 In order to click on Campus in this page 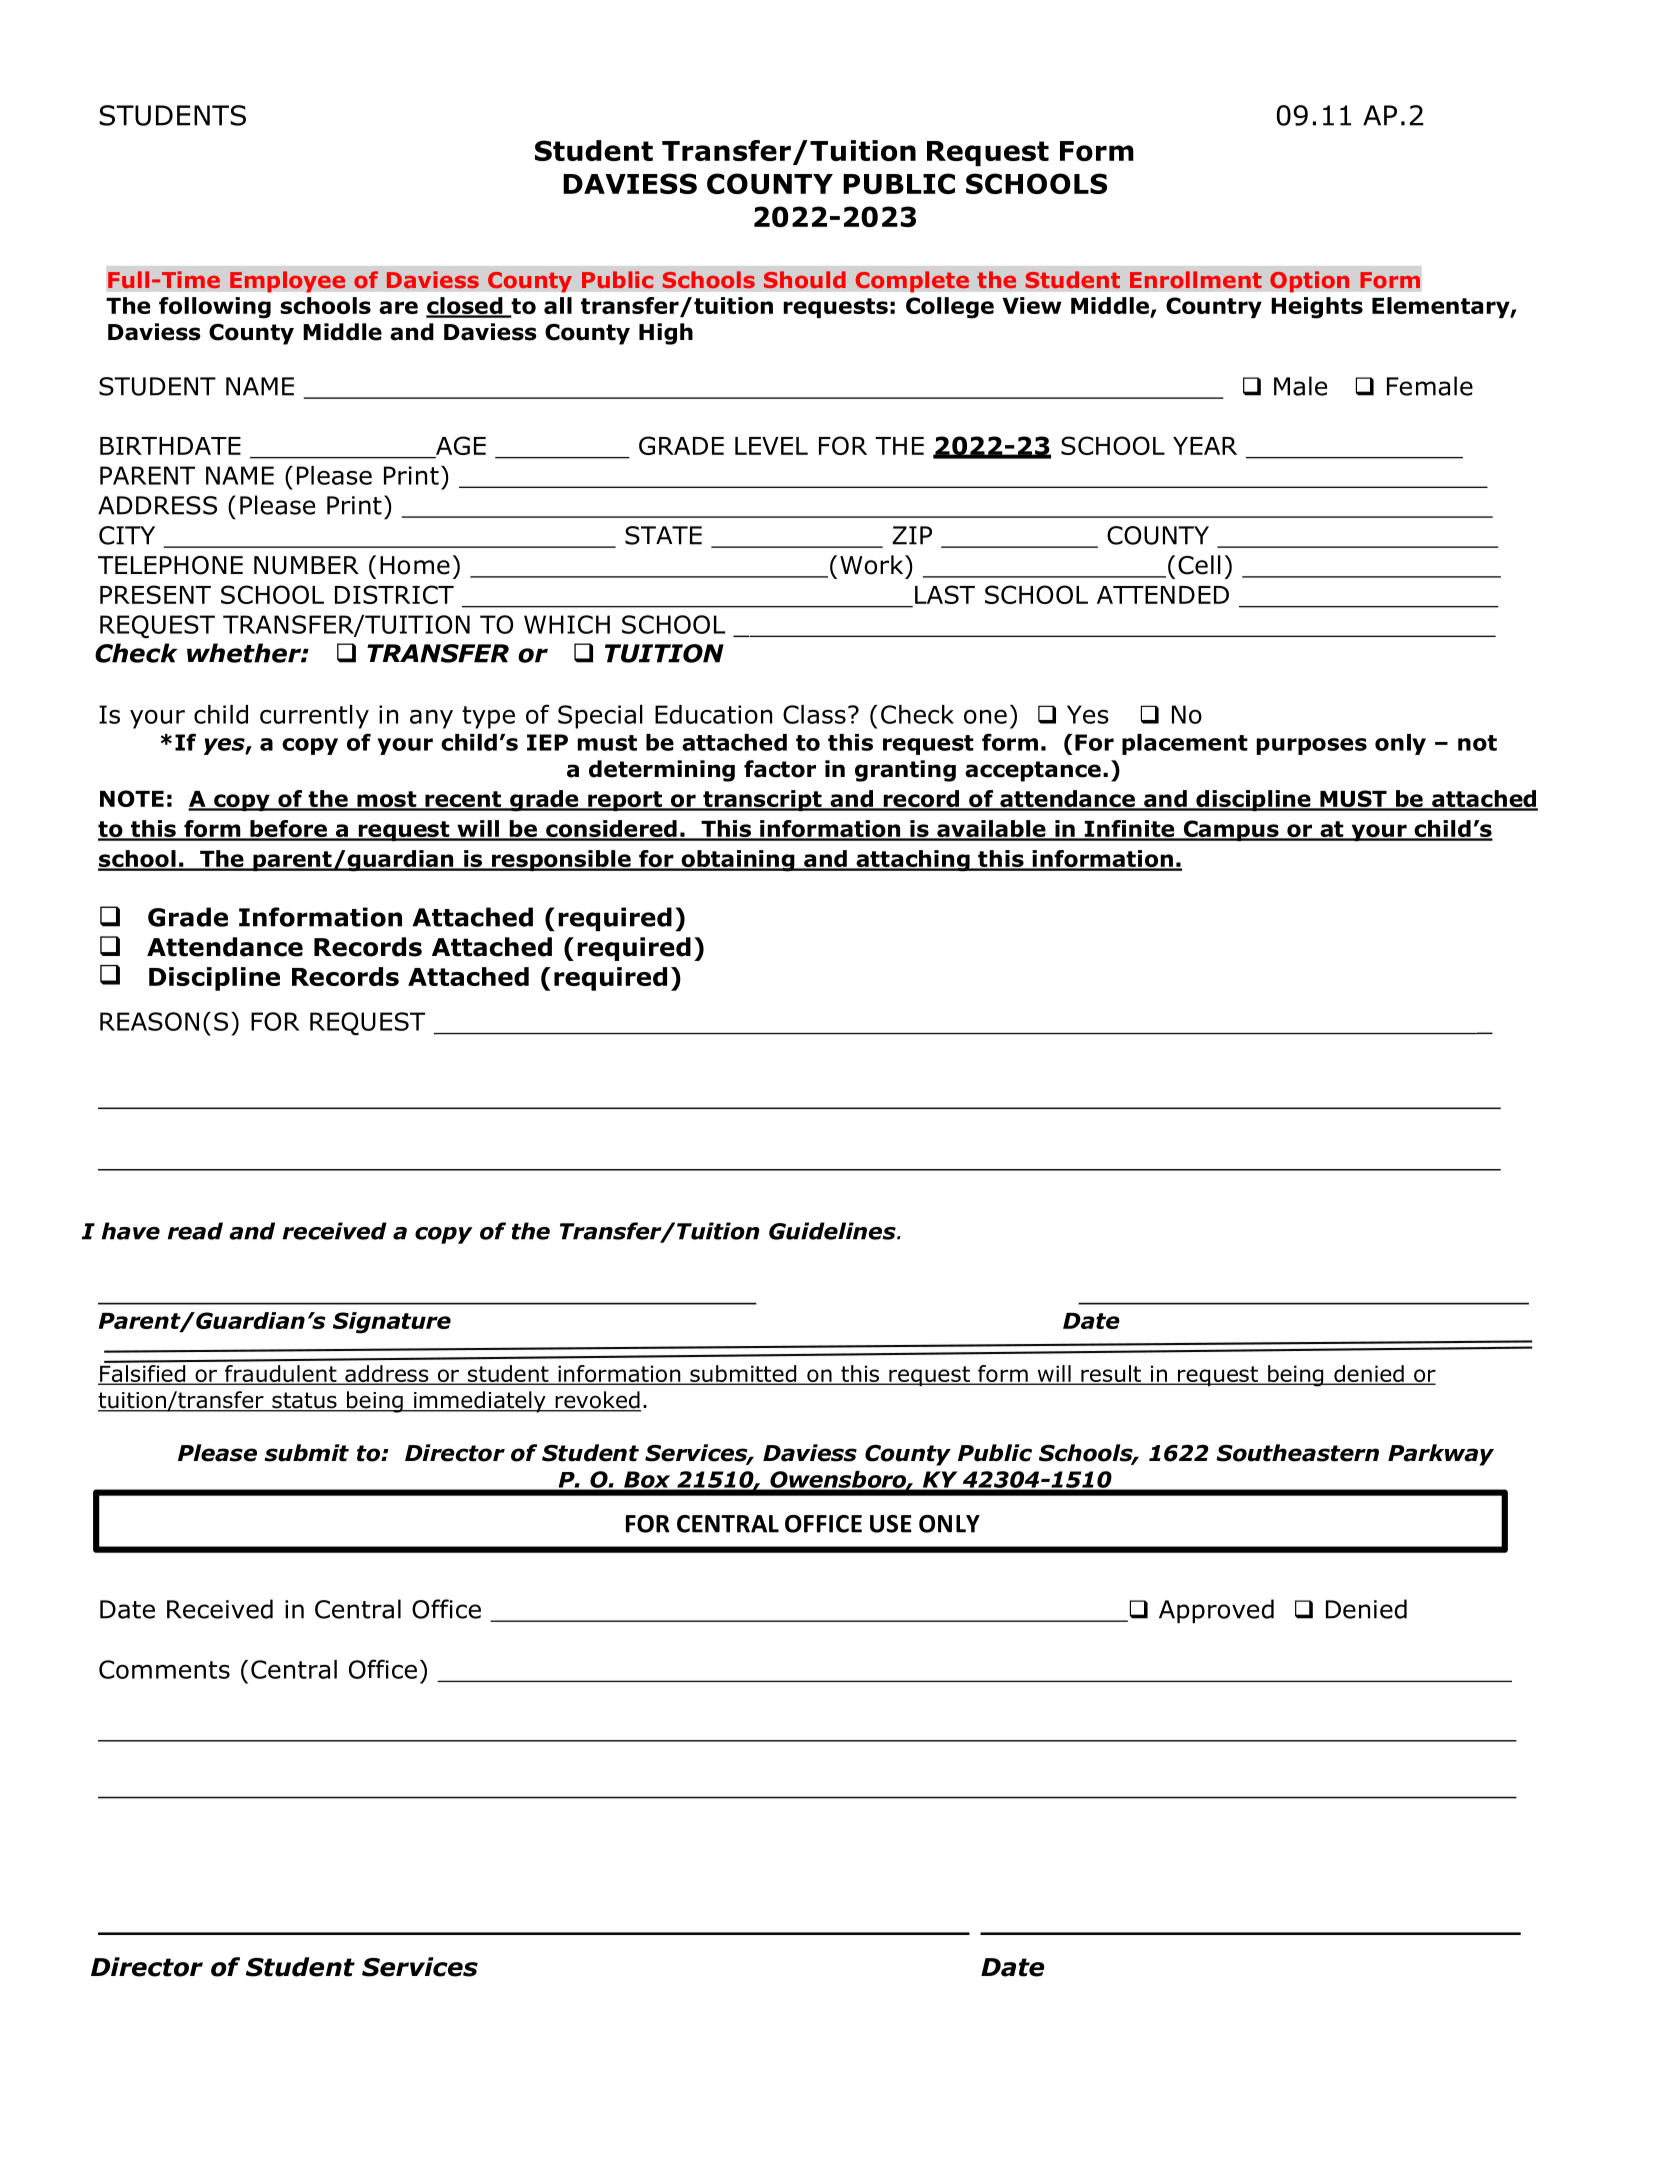, I will do `click(1231, 830)`.
